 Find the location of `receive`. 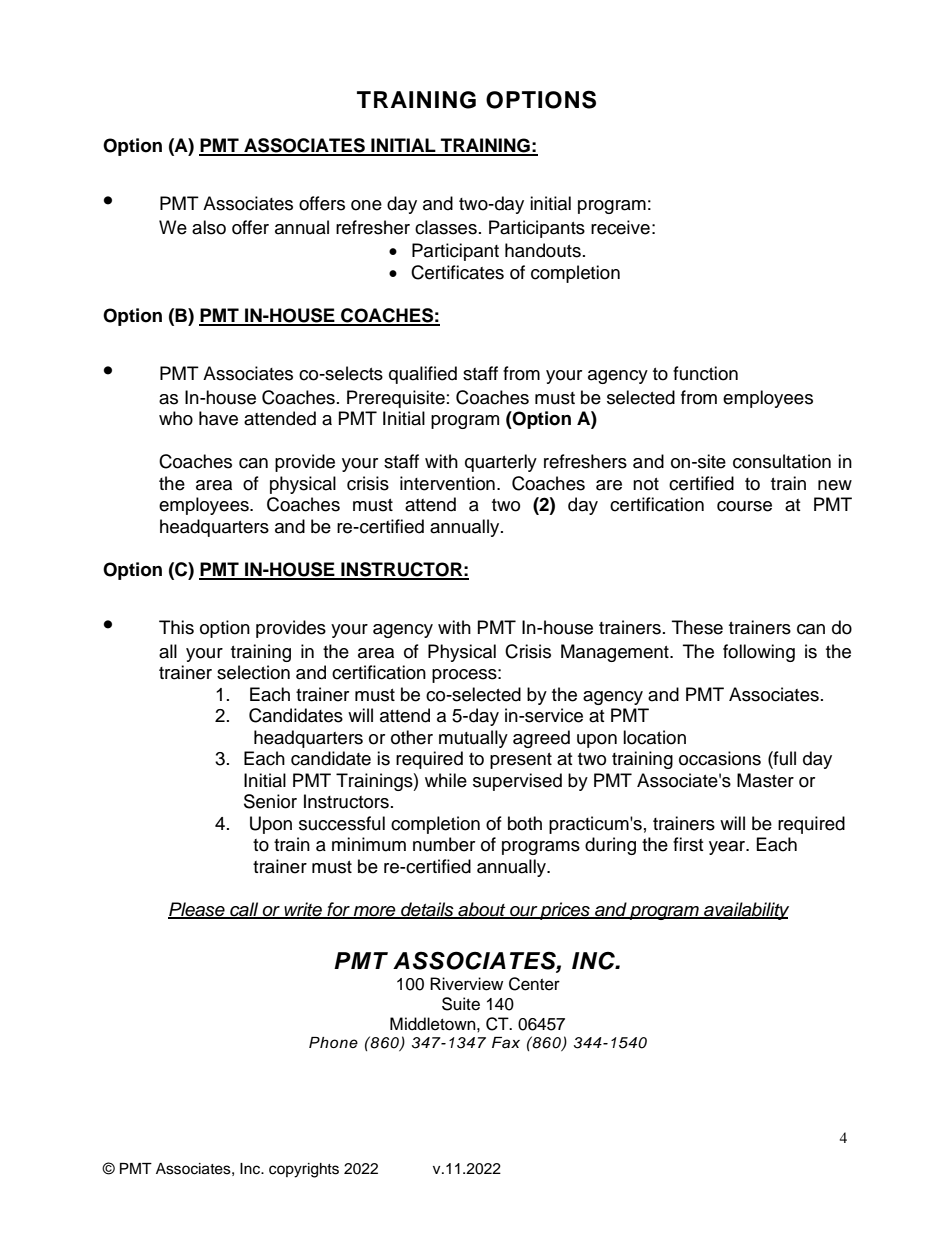

receive is located at coordinates (620, 227).
